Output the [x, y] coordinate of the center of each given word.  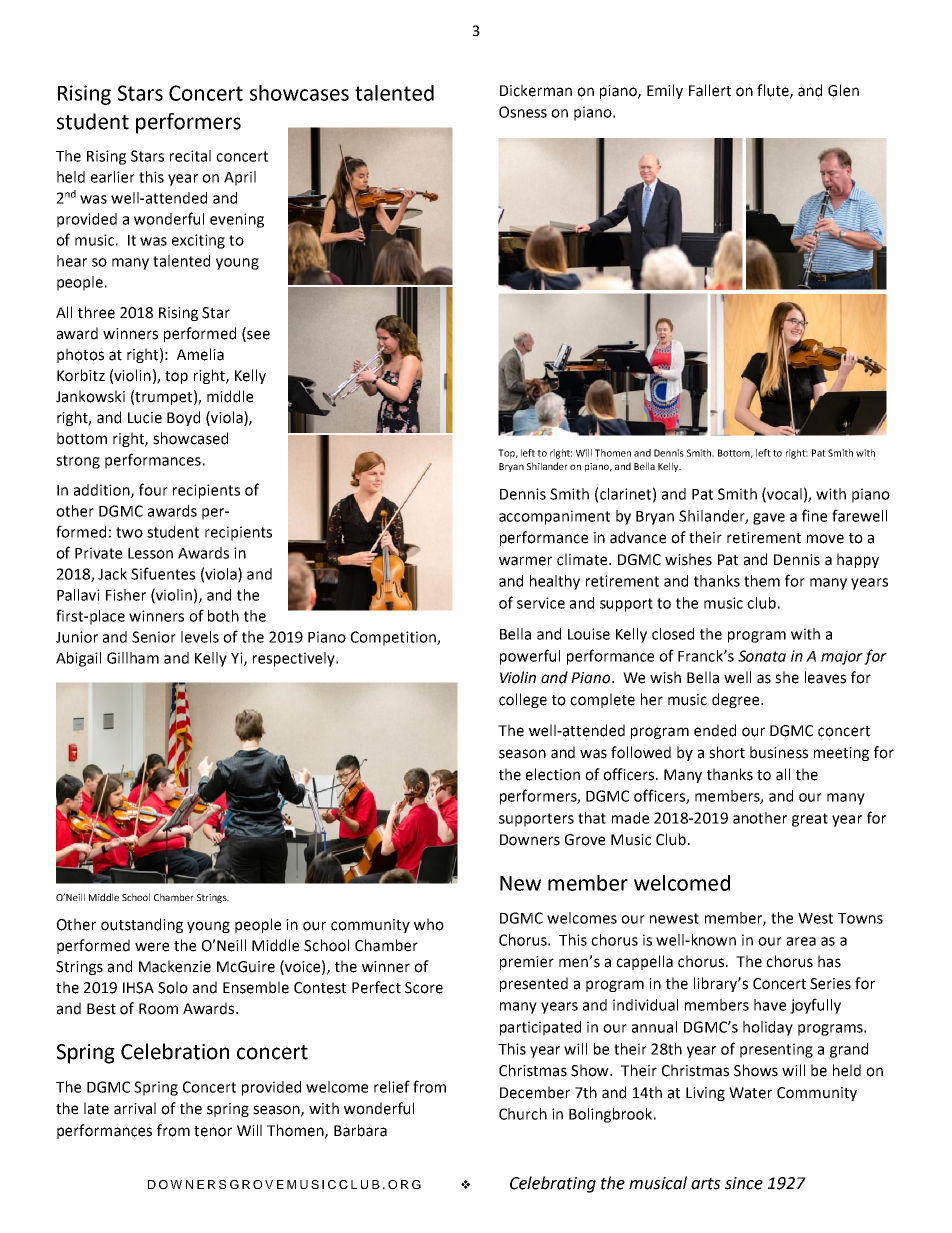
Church [523, 1114]
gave [769, 519]
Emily [665, 91]
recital [190, 156]
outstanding [142, 925]
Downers [530, 840]
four [153, 489]
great [810, 820]
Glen [843, 90]
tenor [213, 1131]
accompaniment [554, 517]
